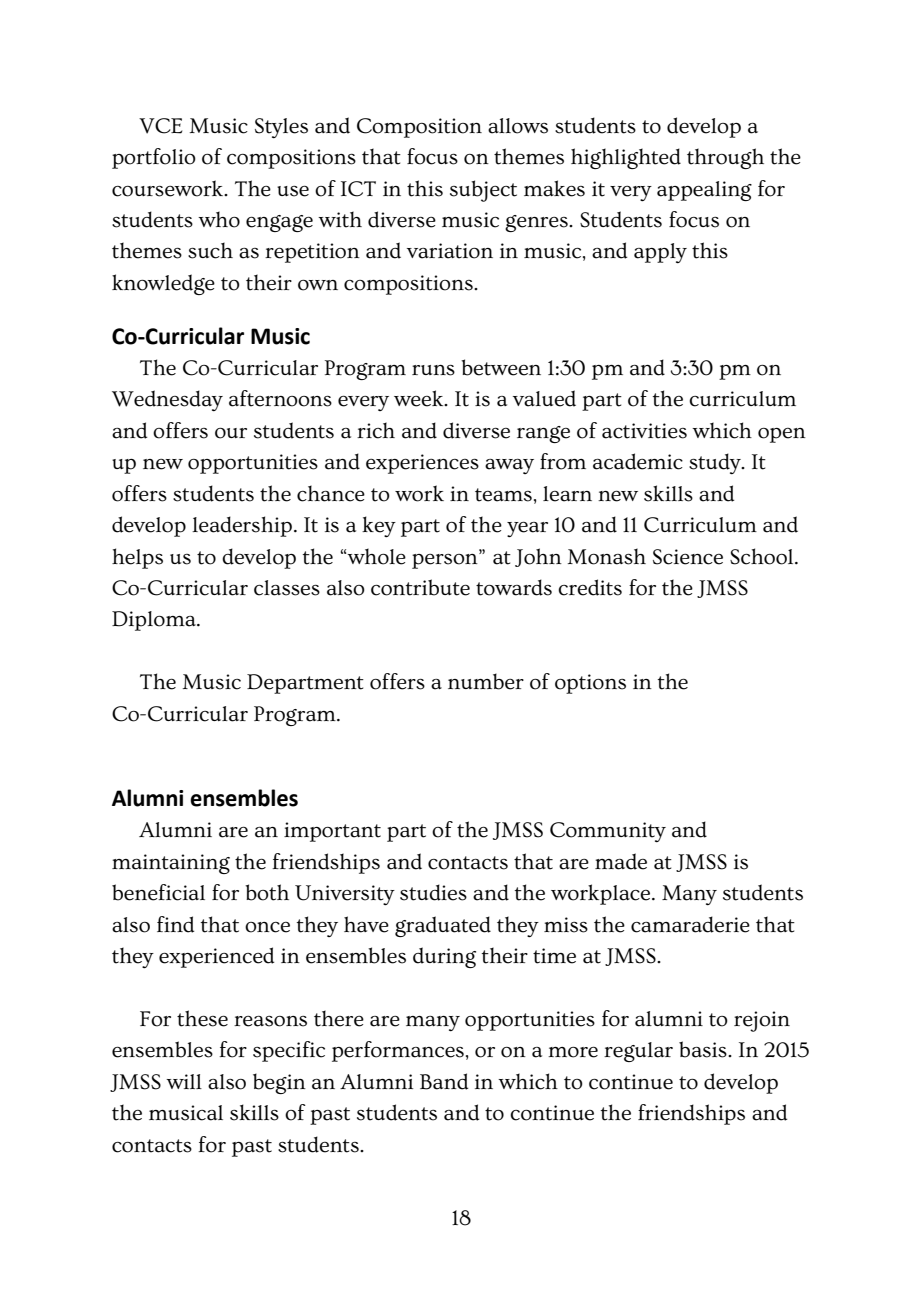  Describe the element at coordinates (483, 191) in the screenshot. I see `subject` at that location.
